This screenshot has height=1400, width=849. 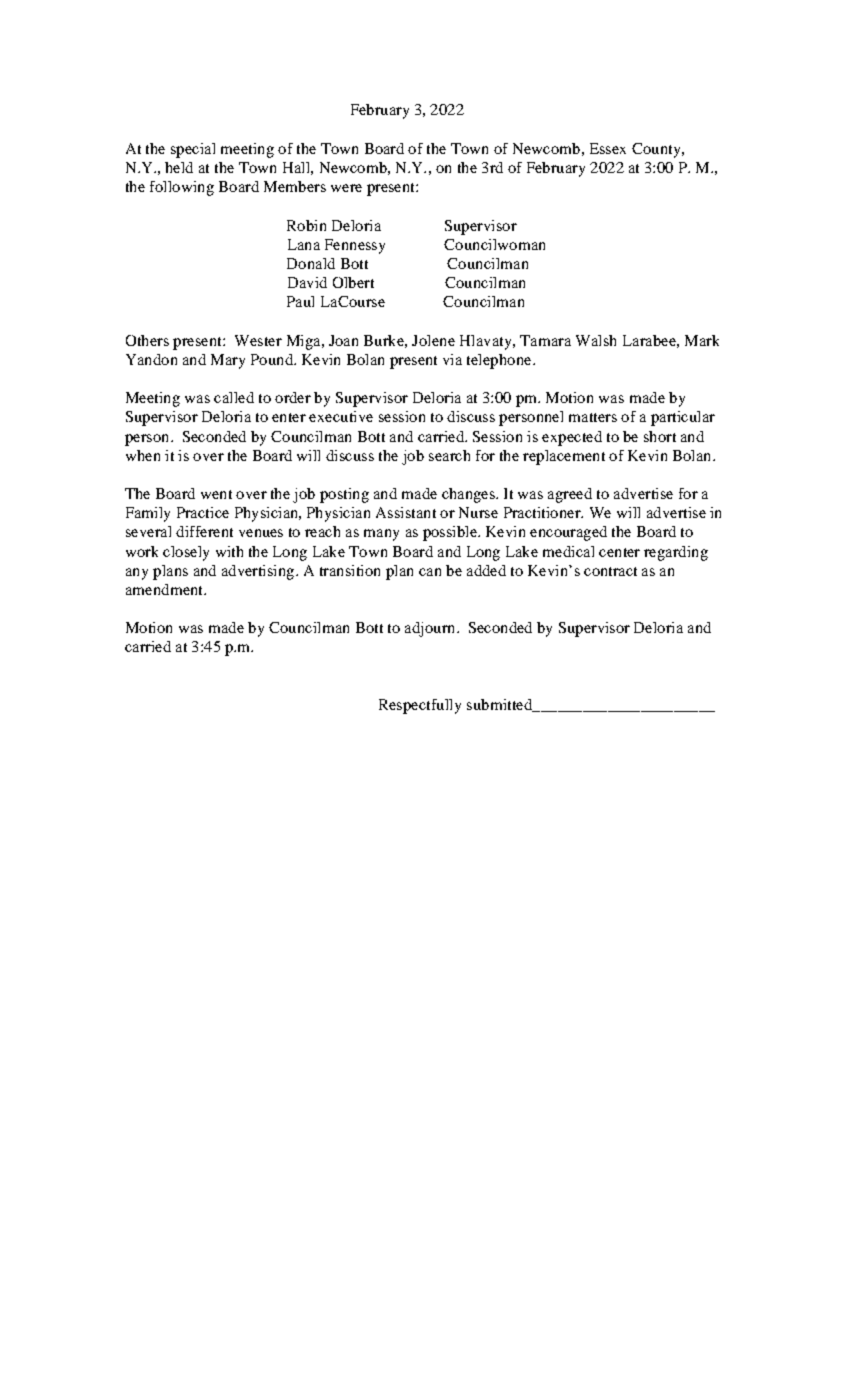 I want to click on held, so click(x=179, y=167).
